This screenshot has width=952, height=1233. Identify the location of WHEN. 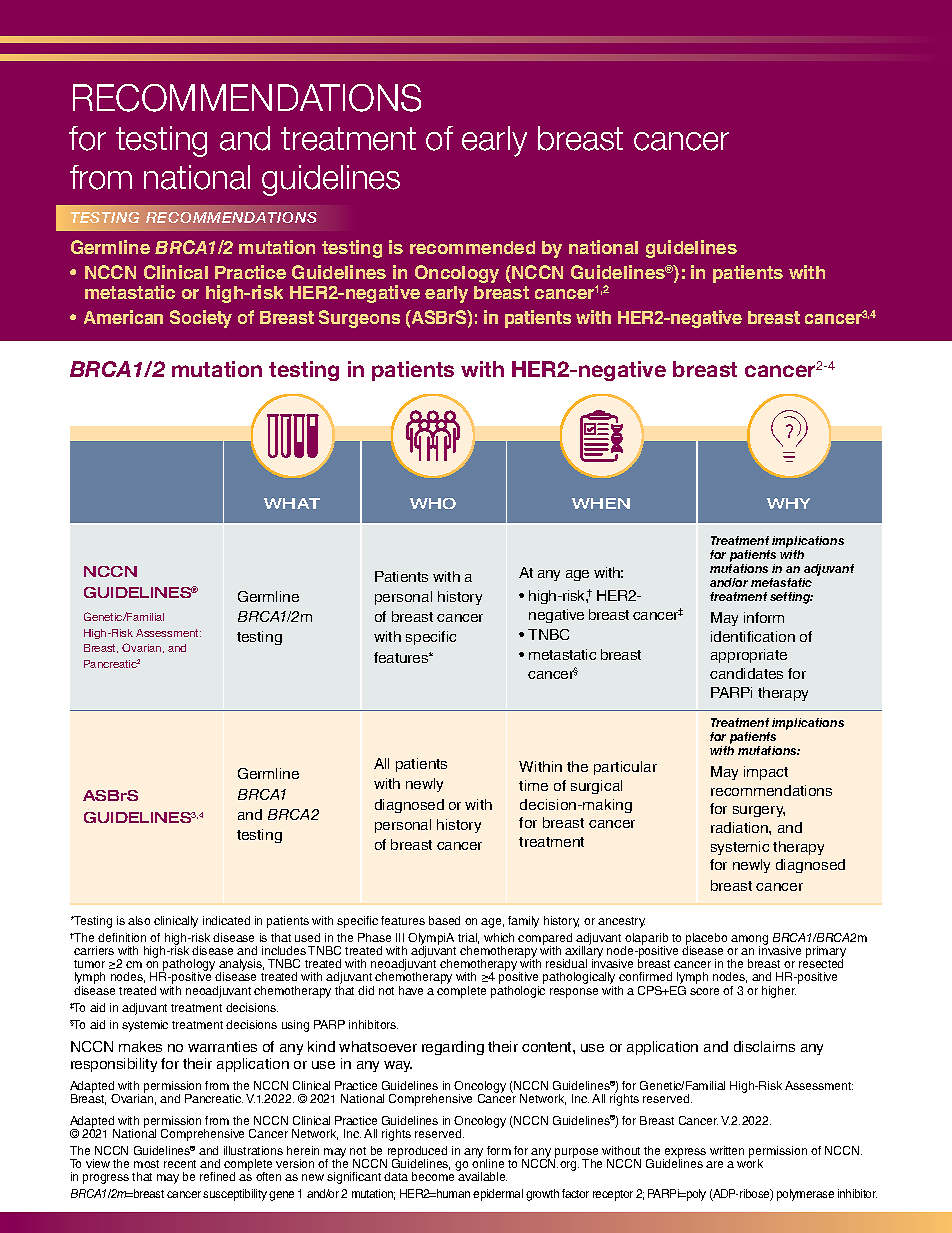
(601, 503).
